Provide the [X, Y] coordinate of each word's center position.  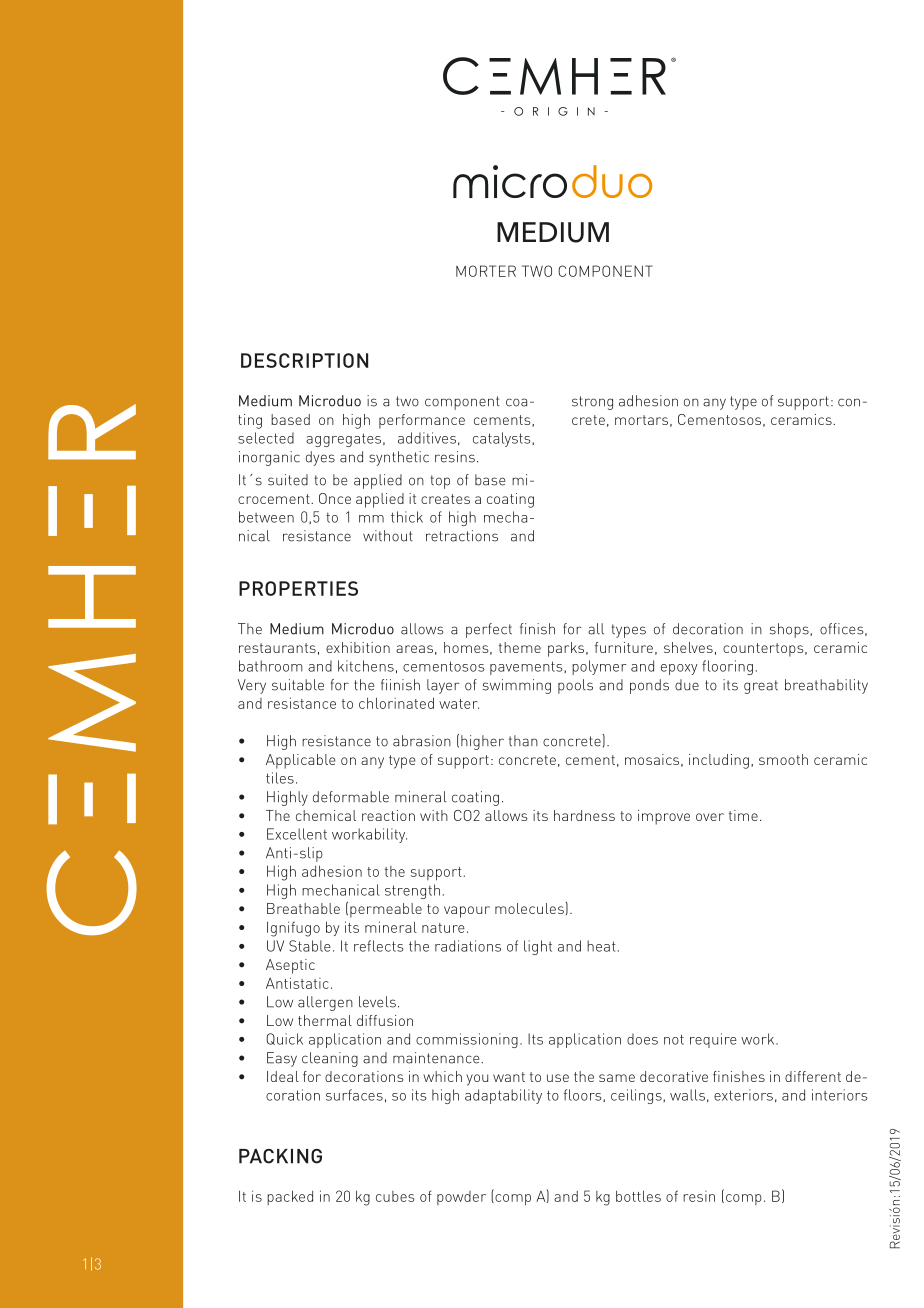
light [538, 947]
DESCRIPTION [304, 360]
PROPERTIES [298, 588]
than [523, 741]
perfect [489, 630]
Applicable [301, 761]
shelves [688, 647]
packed [290, 1197]
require [713, 1040]
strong [592, 403]
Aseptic [290, 966]
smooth [783, 759]
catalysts [503, 439]
